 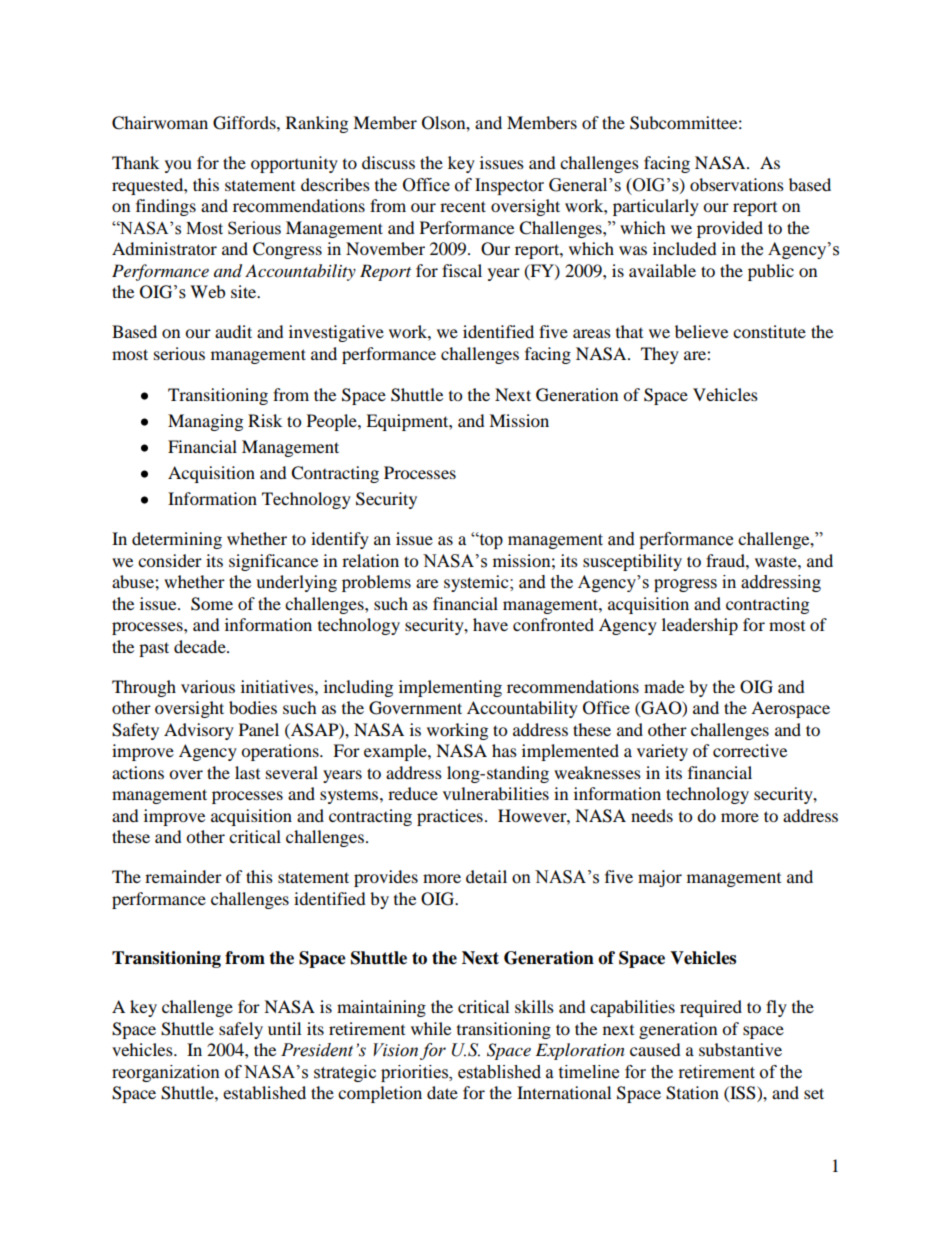 What do you see at coordinates (490, 624) in the document?
I see `have` at bounding box center [490, 624].
